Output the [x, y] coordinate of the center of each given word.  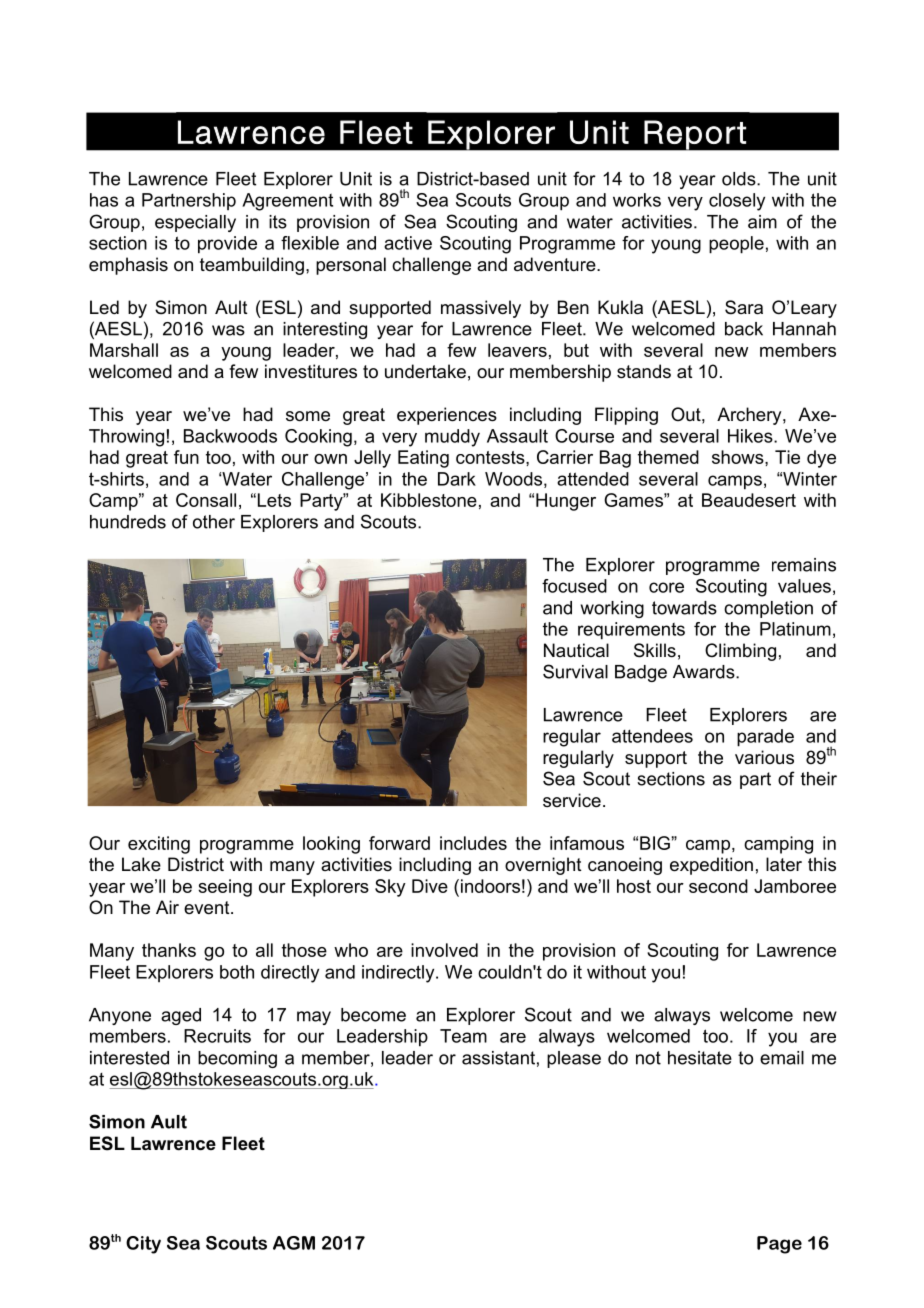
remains [804, 565]
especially [195, 223]
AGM [294, 1243]
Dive [430, 886]
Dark [457, 479]
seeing [225, 888]
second [718, 886]
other [214, 522]
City [143, 1245]
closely [737, 202]
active [408, 243]
